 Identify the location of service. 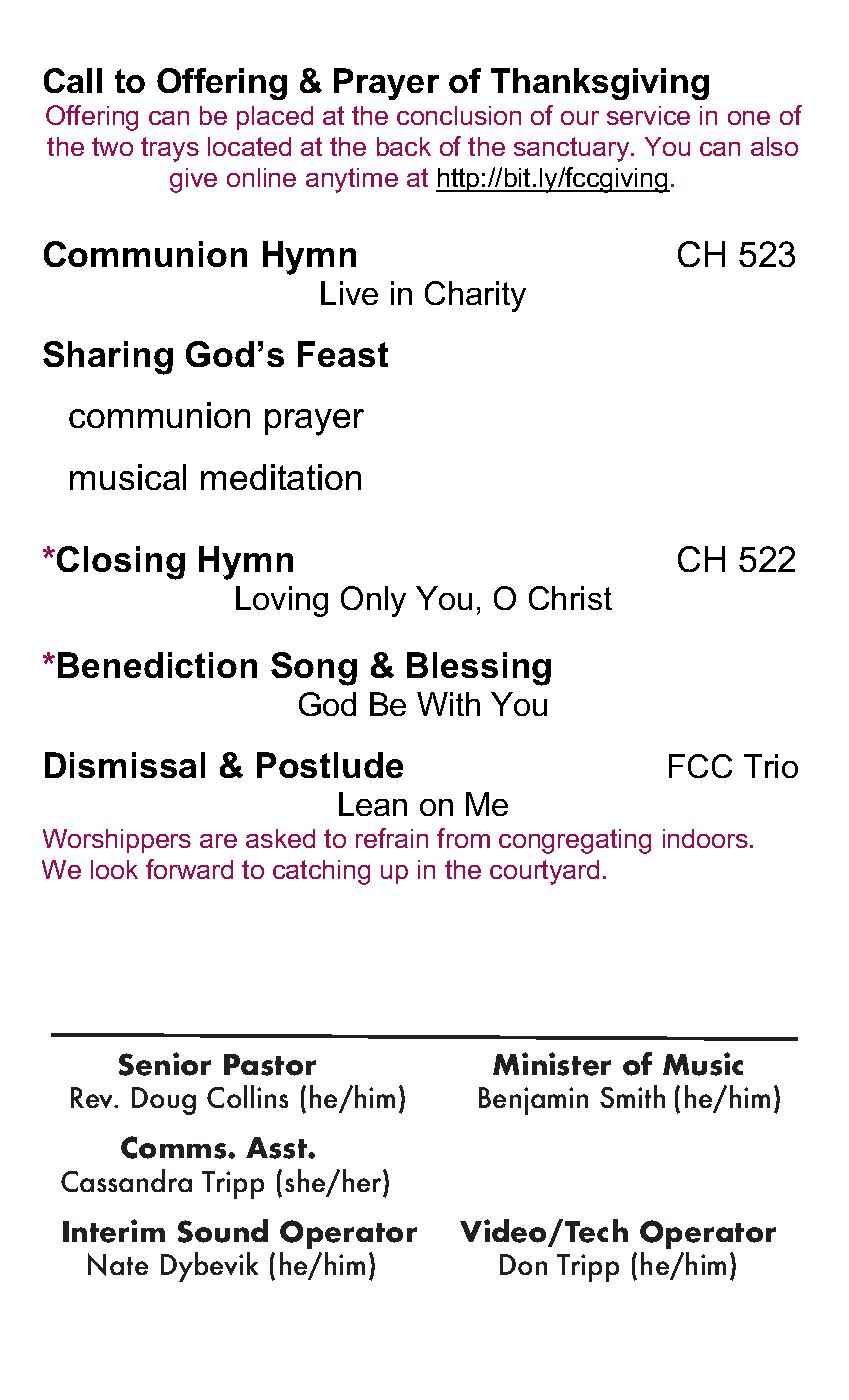
(648, 115).
